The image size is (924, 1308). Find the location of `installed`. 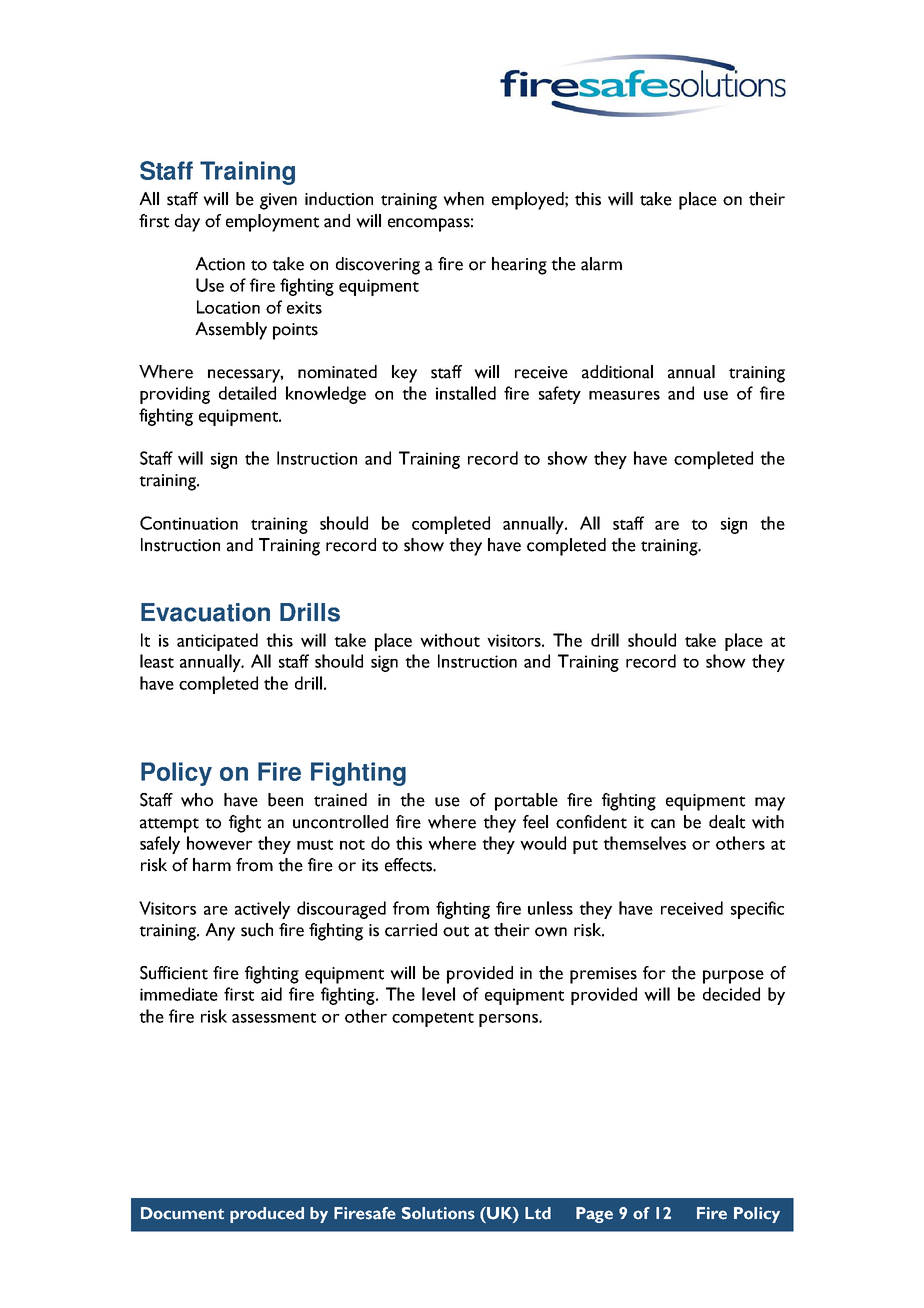

installed is located at coordinates (466, 393).
